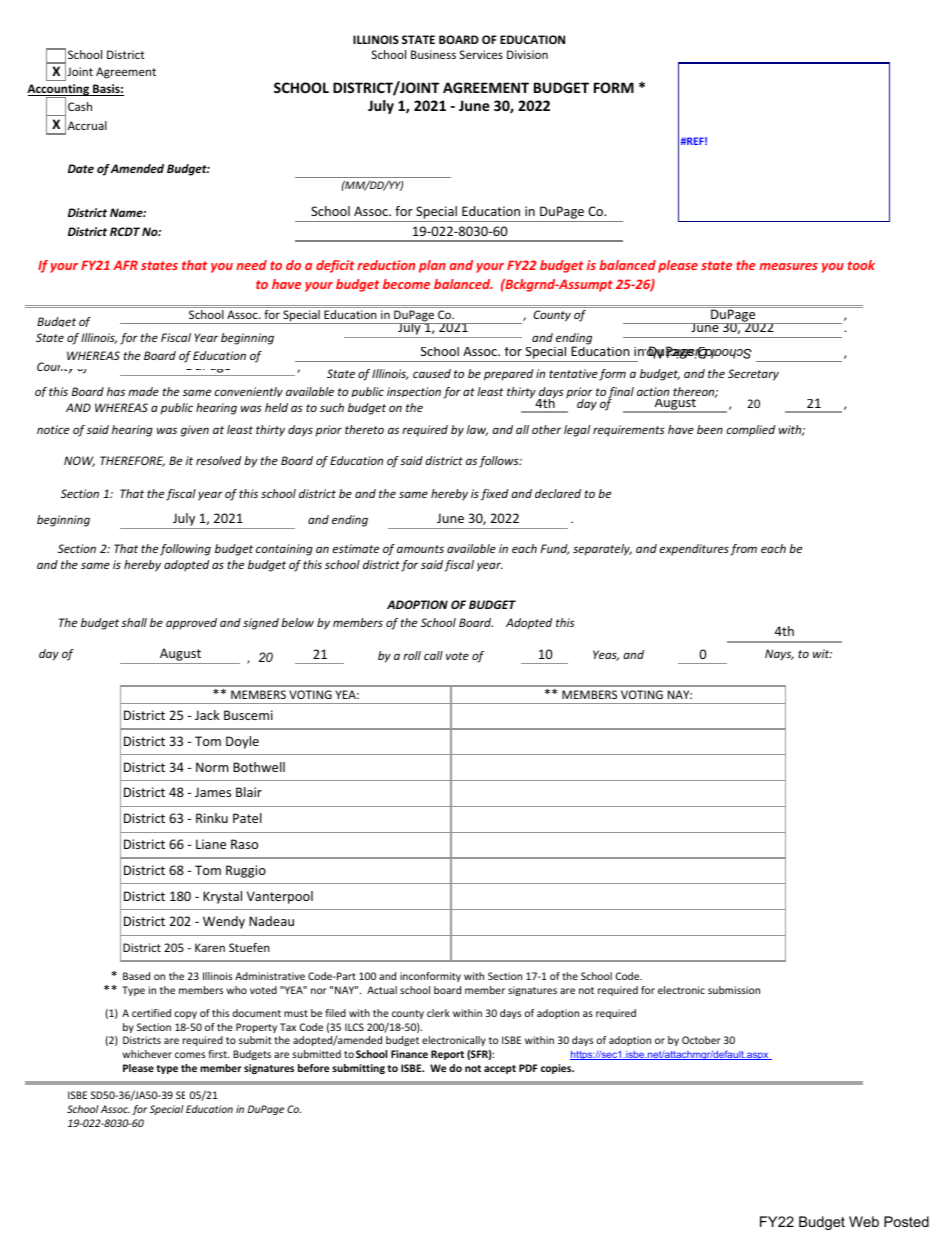 The width and height of the screenshot is (952, 1233). I want to click on Cash, so click(80, 106).
